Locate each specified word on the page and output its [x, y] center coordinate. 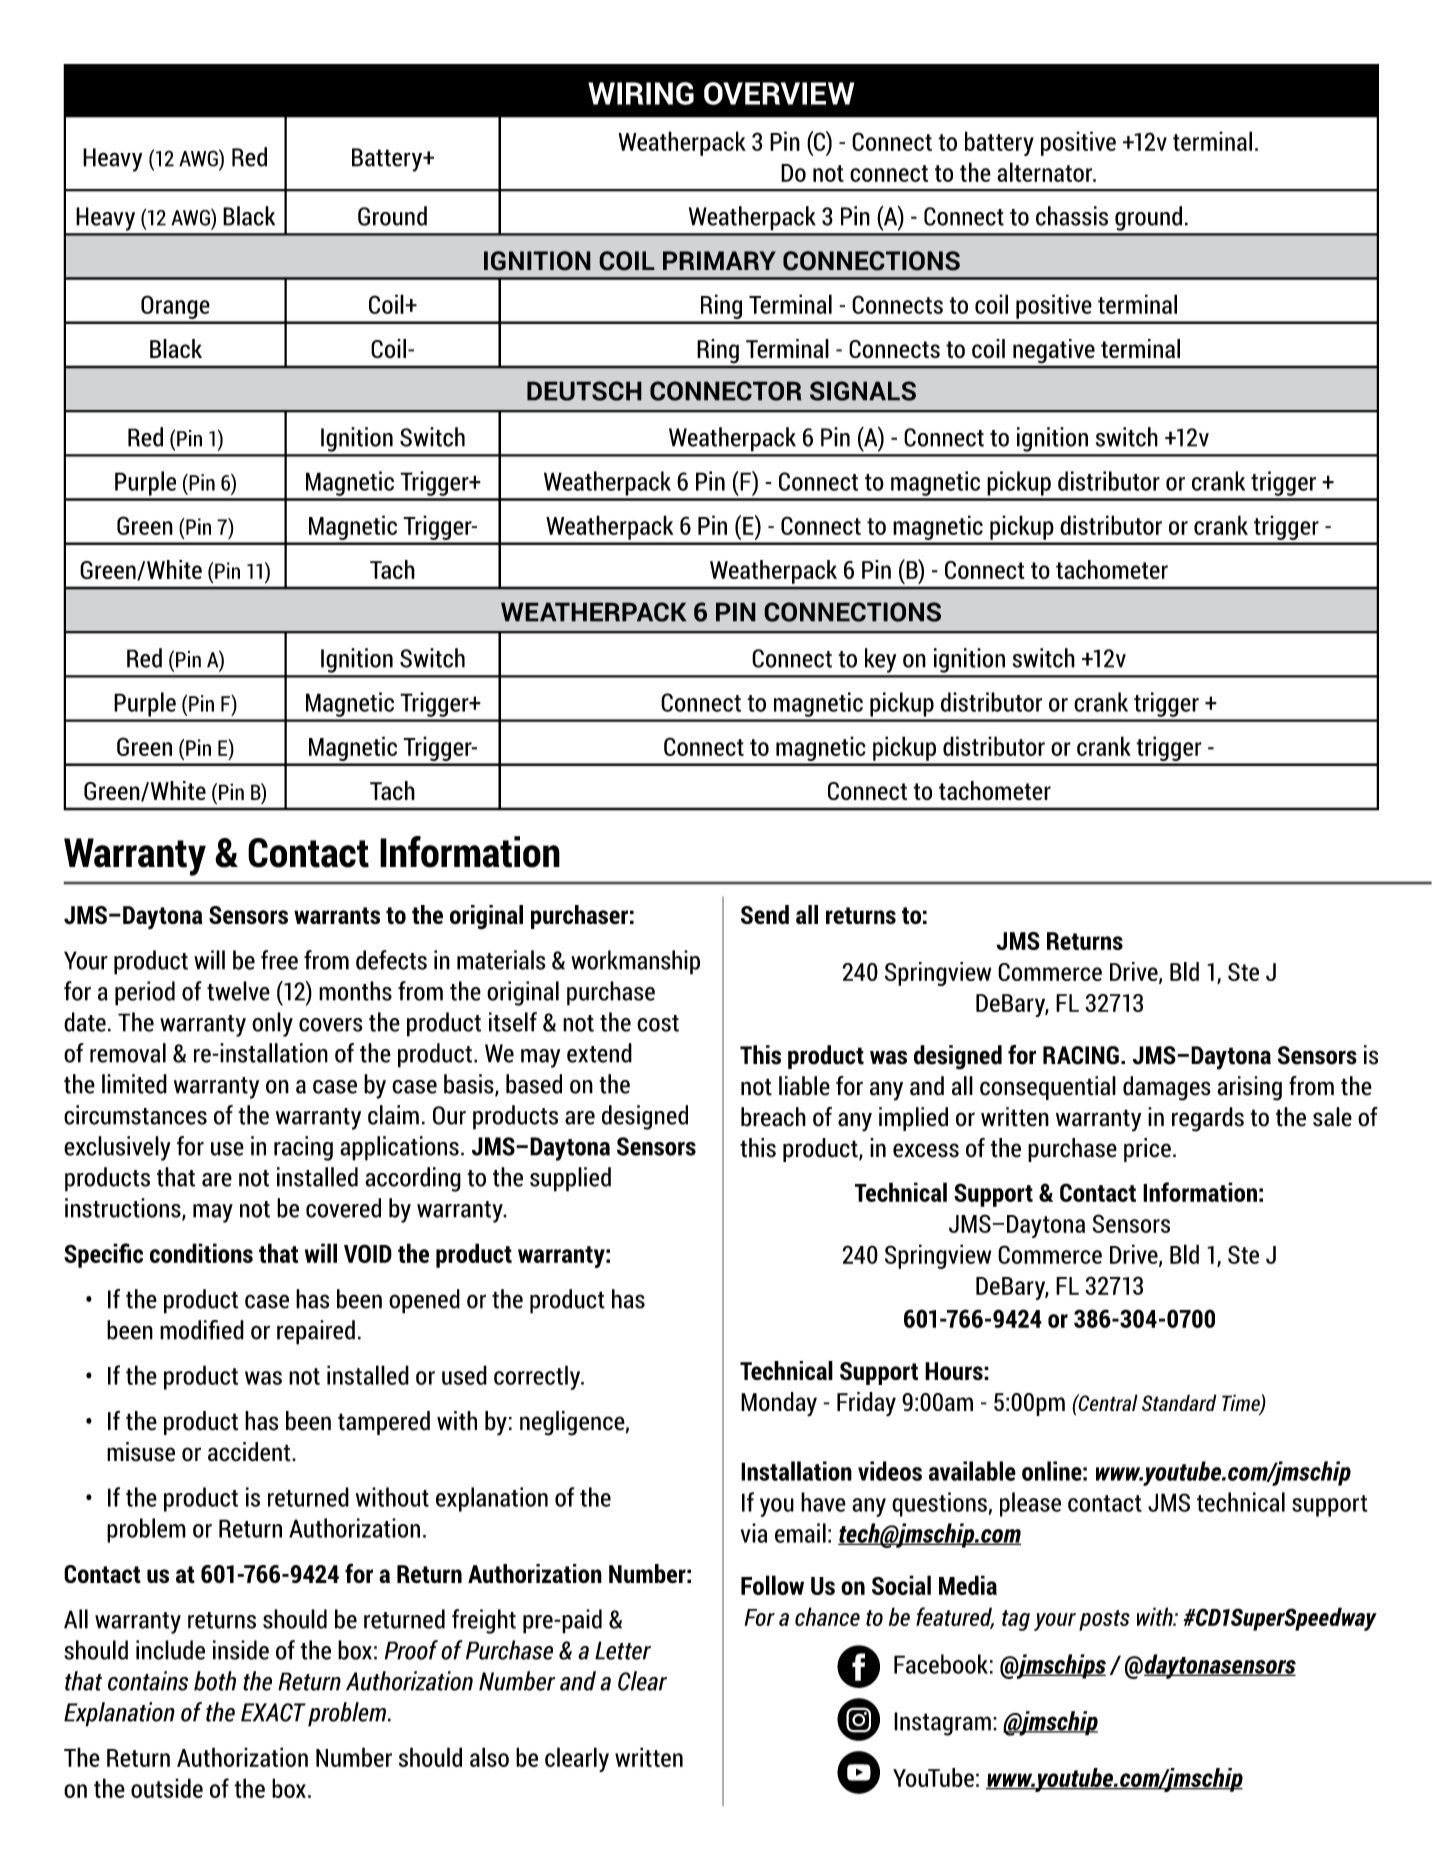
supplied [570, 1179]
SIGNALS [863, 391]
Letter [623, 1650]
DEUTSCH [584, 391]
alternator [1046, 172]
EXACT [273, 1712]
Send [765, 914]
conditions [201, 1253]
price [1147, 1150]
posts [1104, 1620]
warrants [337, 915]
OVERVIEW [779, 93]
